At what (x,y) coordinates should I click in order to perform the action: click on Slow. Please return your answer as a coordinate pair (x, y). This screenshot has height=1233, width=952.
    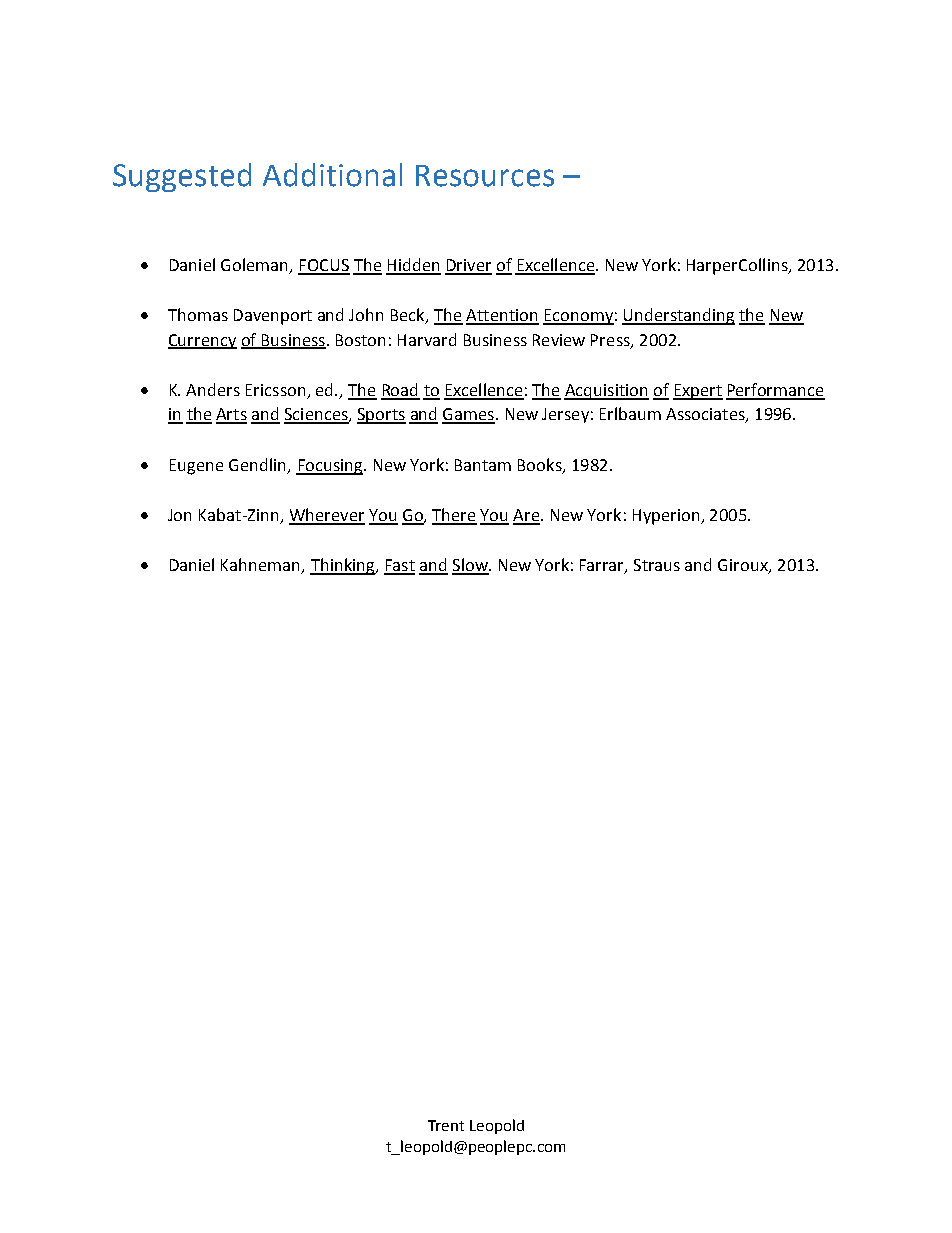
    Looking at the image, I should click on (471, 566).
